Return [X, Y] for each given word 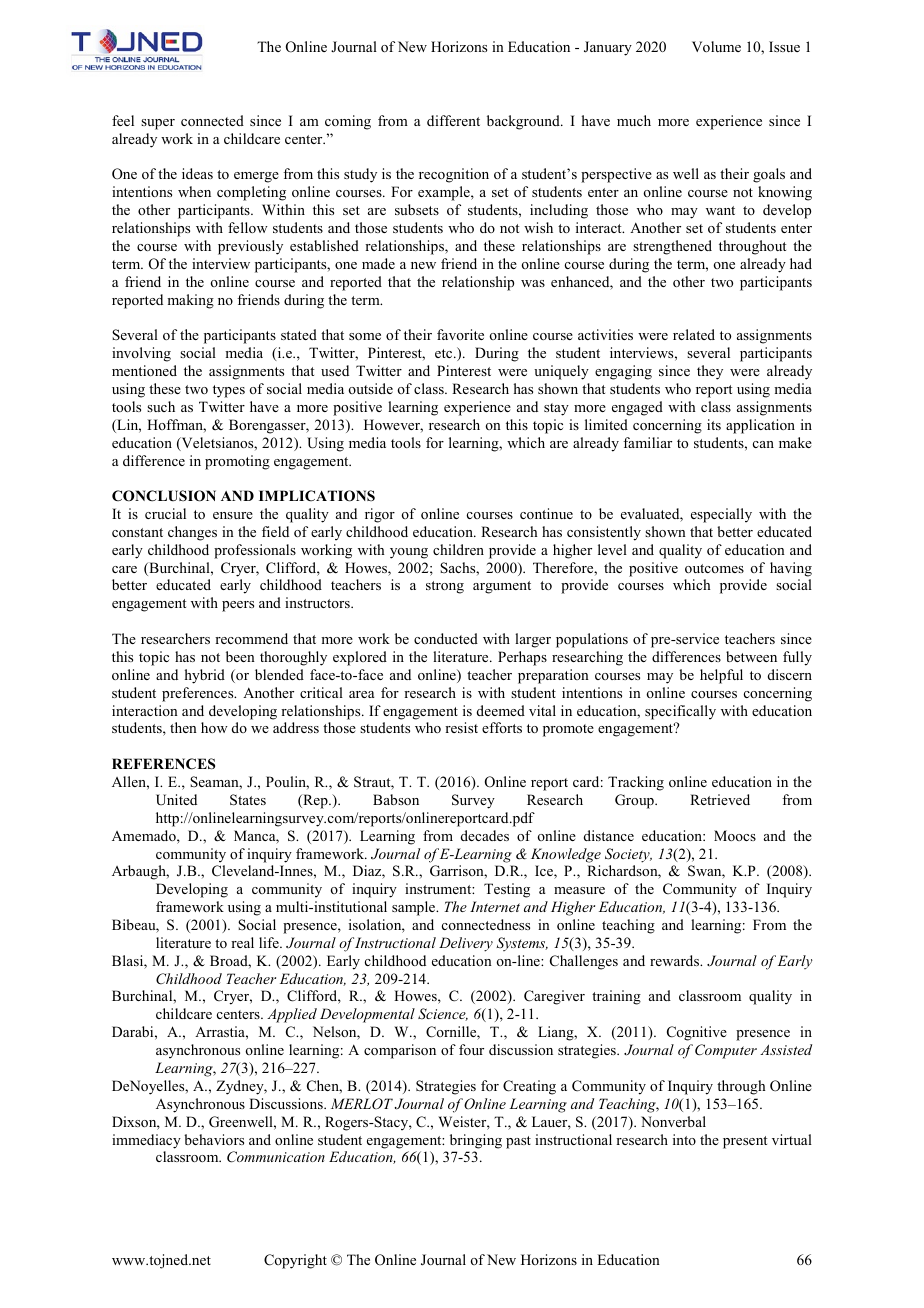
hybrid [205, 676]
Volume [716, 46]
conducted [446, 638]
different [453, 120]
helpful [721, 676]
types [229, 391]
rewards [676, 960]
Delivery [466, 944]
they [710, 372]
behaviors [214, 1139]
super [158, 124]
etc [445, 353]
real [242, 942]
